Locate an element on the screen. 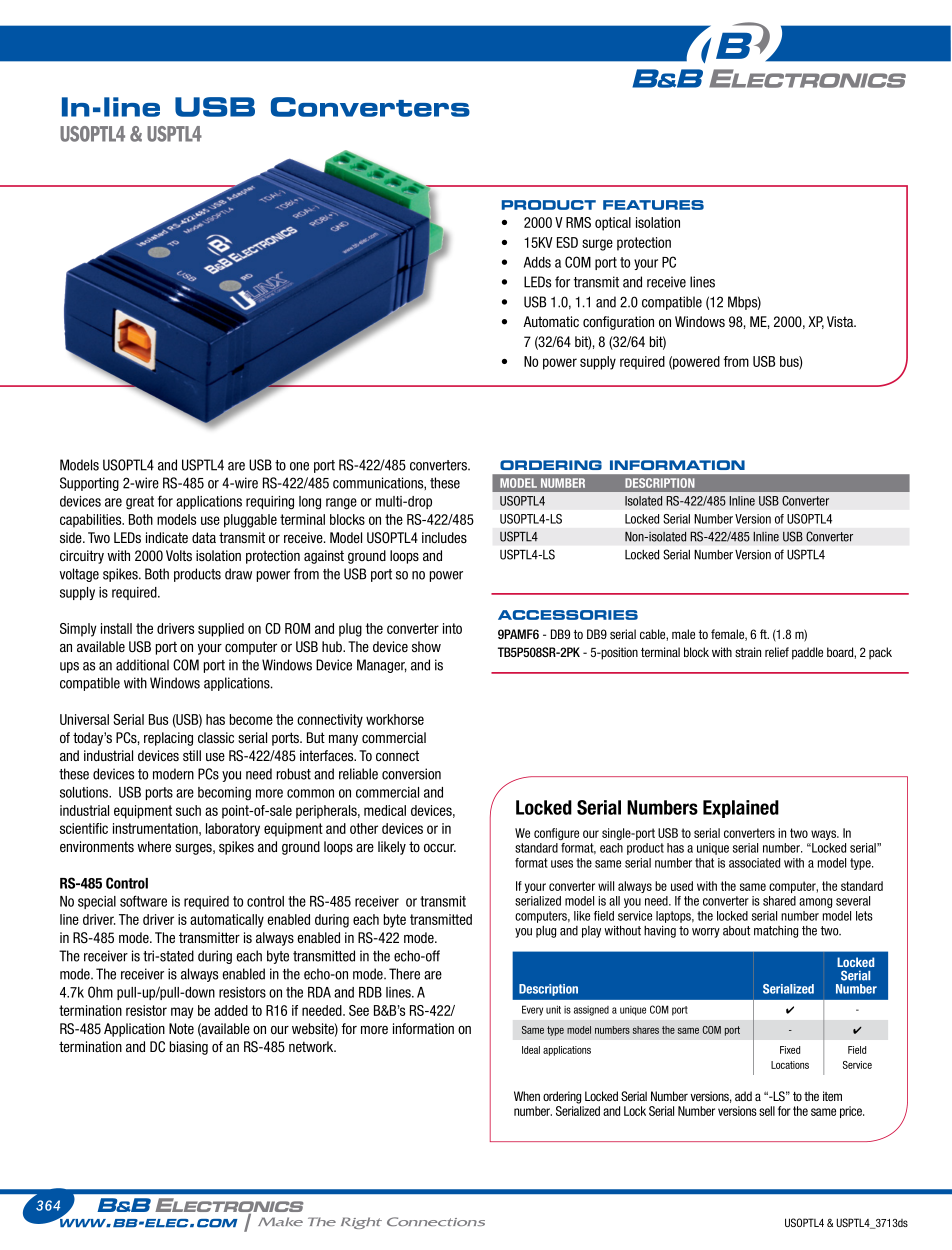 Image resolution: width=952 pixels, height=1250 pixels. relief is located at coordinates (777, 652).
